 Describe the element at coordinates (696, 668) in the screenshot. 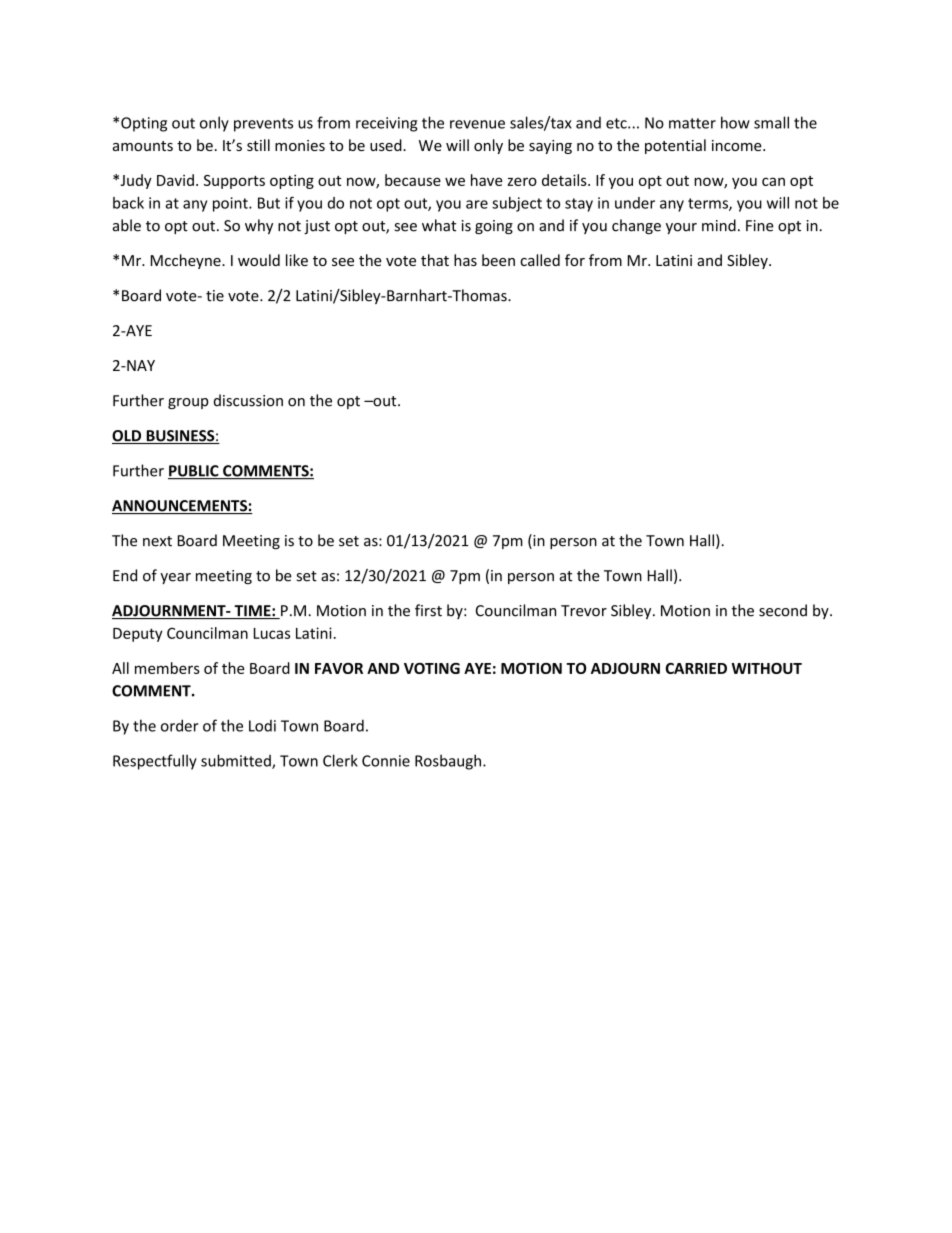

I see `CARRIED` at that location.
